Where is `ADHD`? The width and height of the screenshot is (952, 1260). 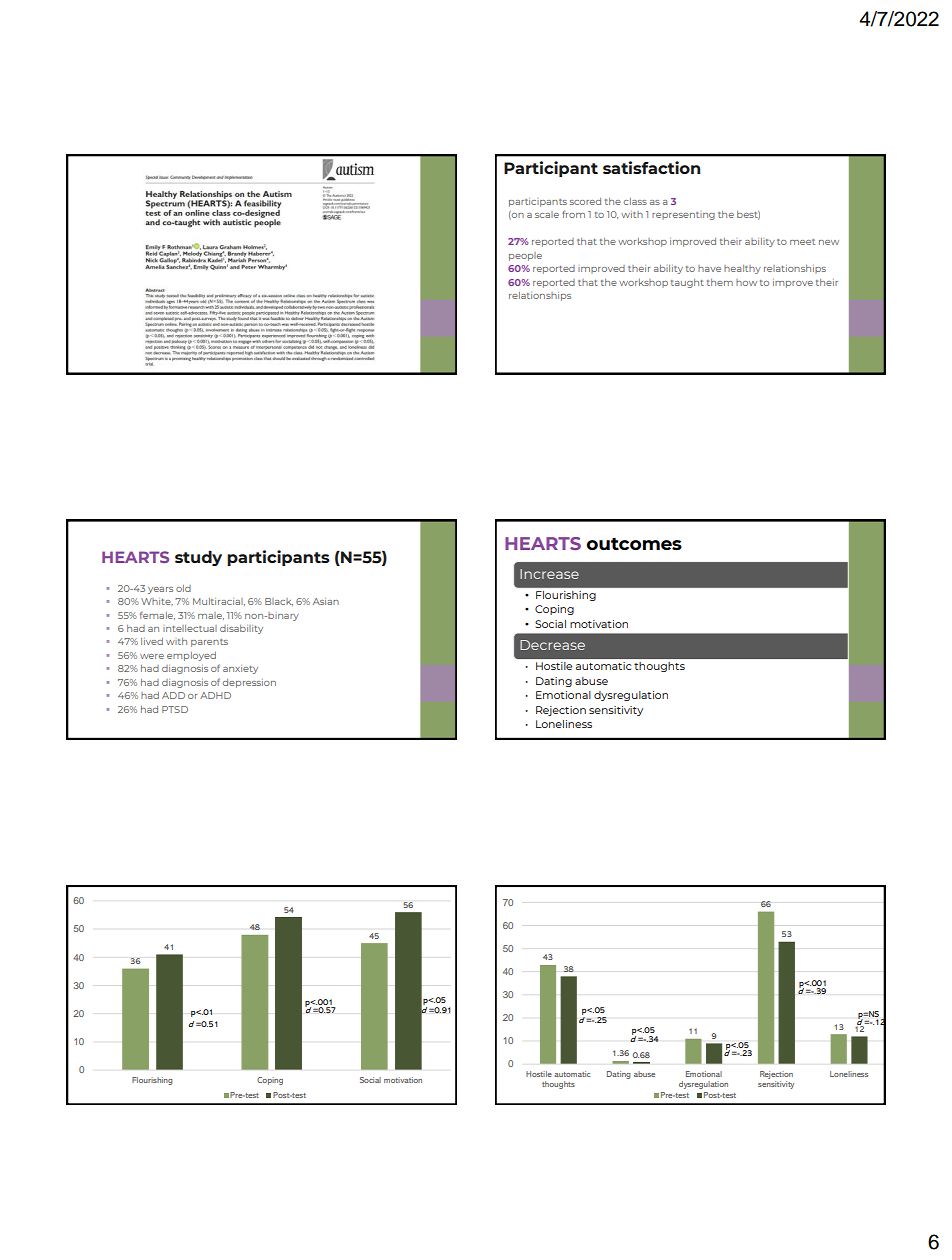 ADHD is located at coordinates (215, 695).
